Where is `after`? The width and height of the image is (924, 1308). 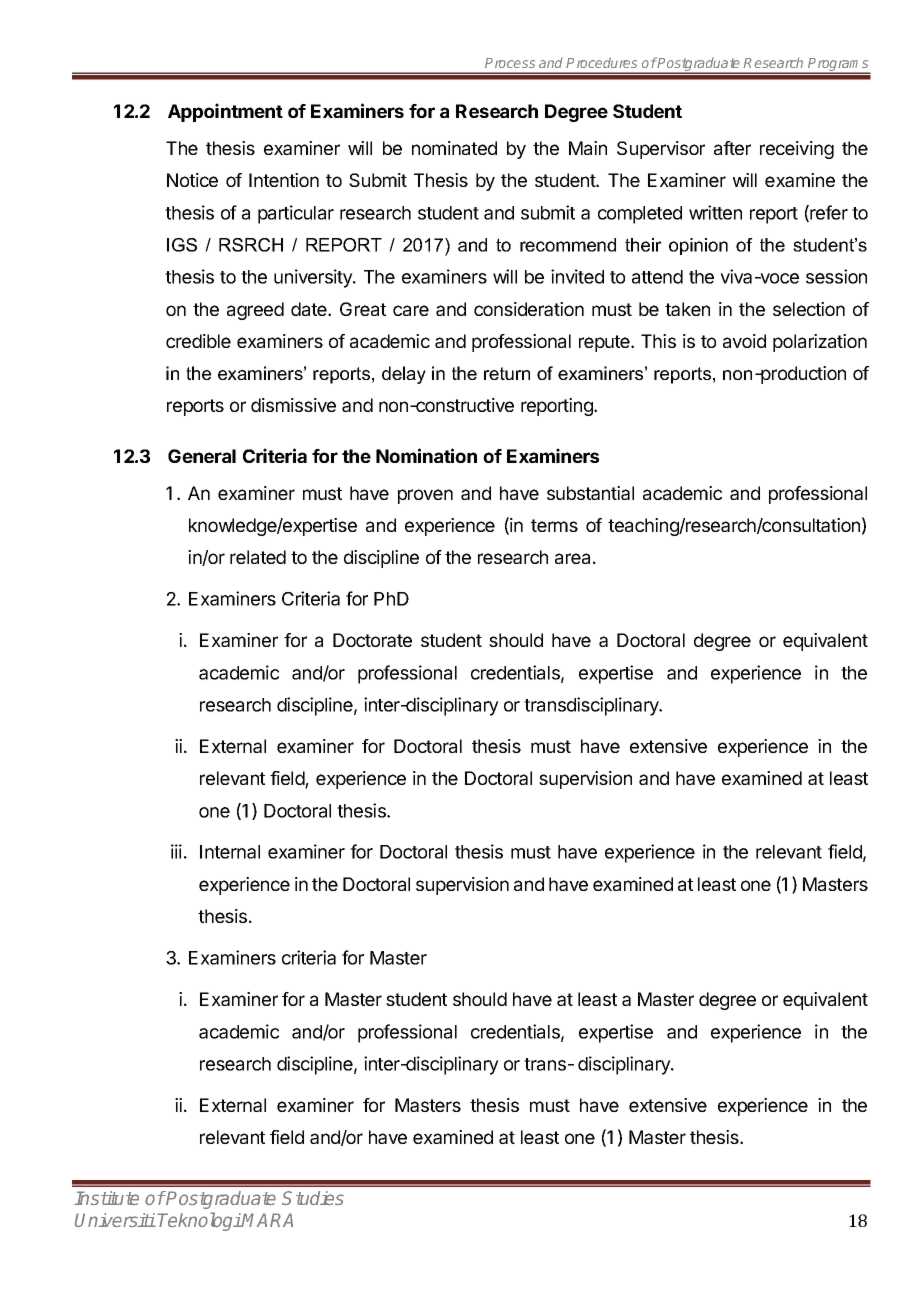 after is located at coordinates (732, 148).
